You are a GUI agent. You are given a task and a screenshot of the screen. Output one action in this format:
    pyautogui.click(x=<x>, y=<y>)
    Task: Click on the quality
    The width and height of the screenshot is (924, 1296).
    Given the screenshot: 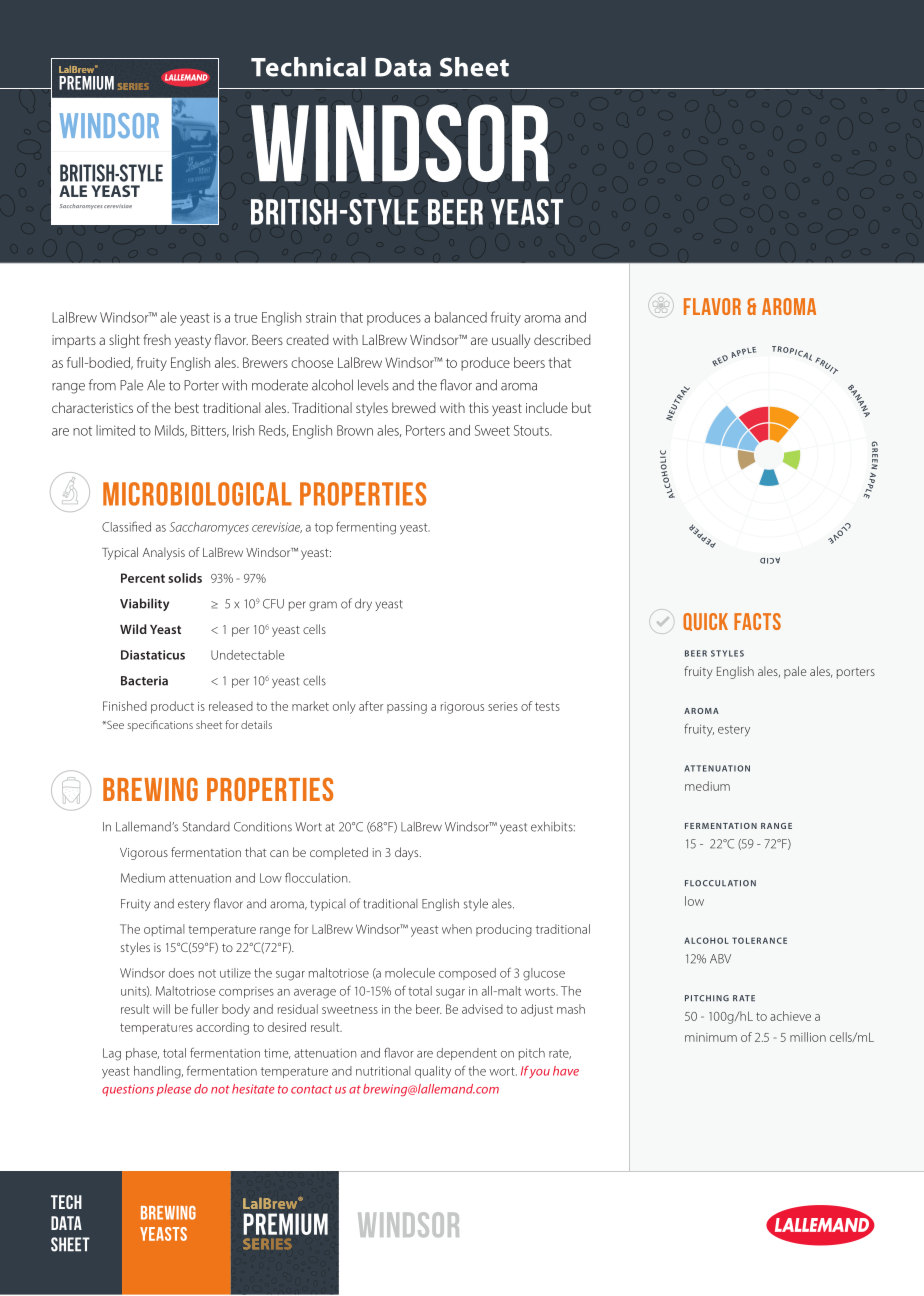 What is the action you would take?
    pyautogui.click(x=433, y=1072)
